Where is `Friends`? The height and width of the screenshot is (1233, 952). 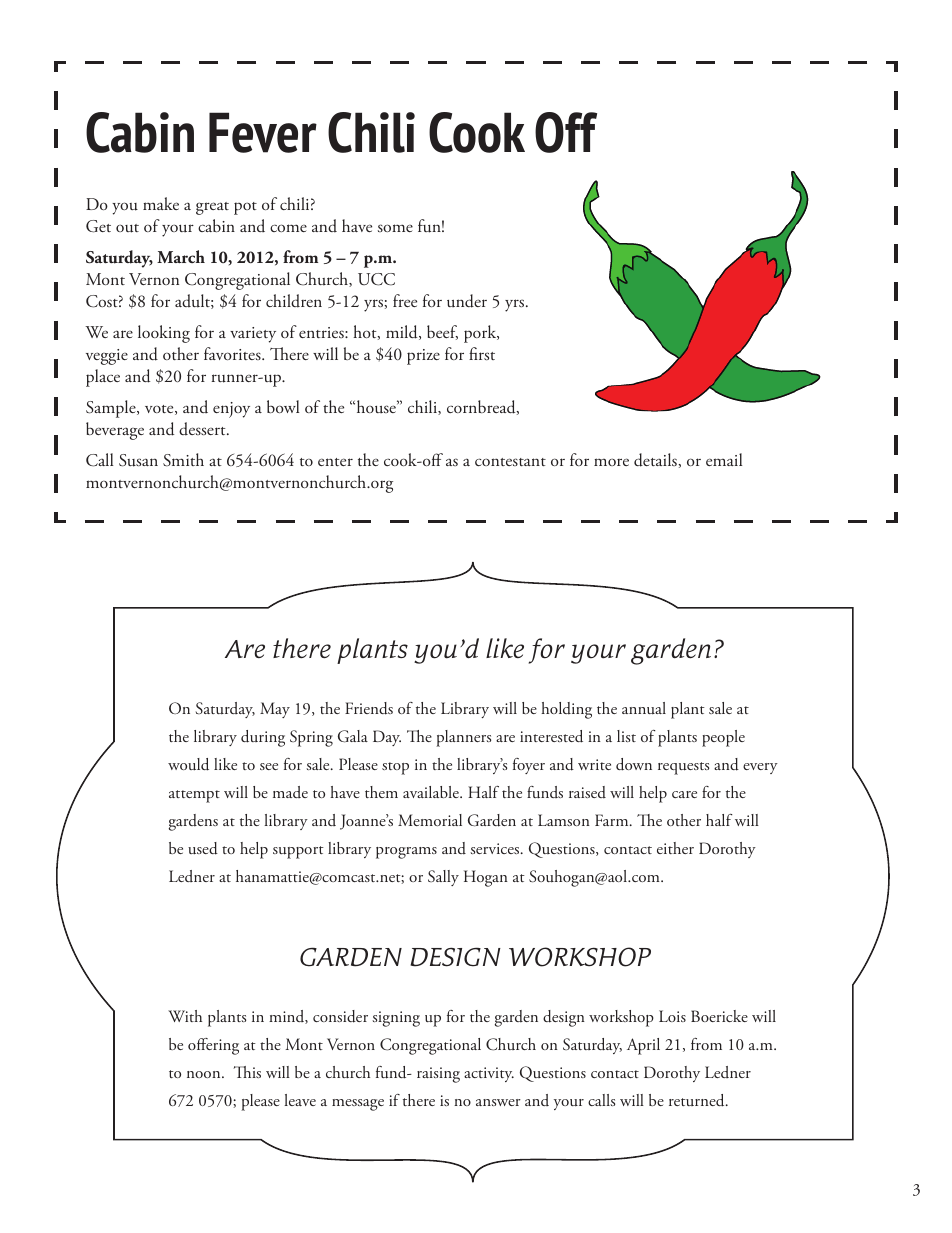
Friends is located at coordinates (369, 708).
